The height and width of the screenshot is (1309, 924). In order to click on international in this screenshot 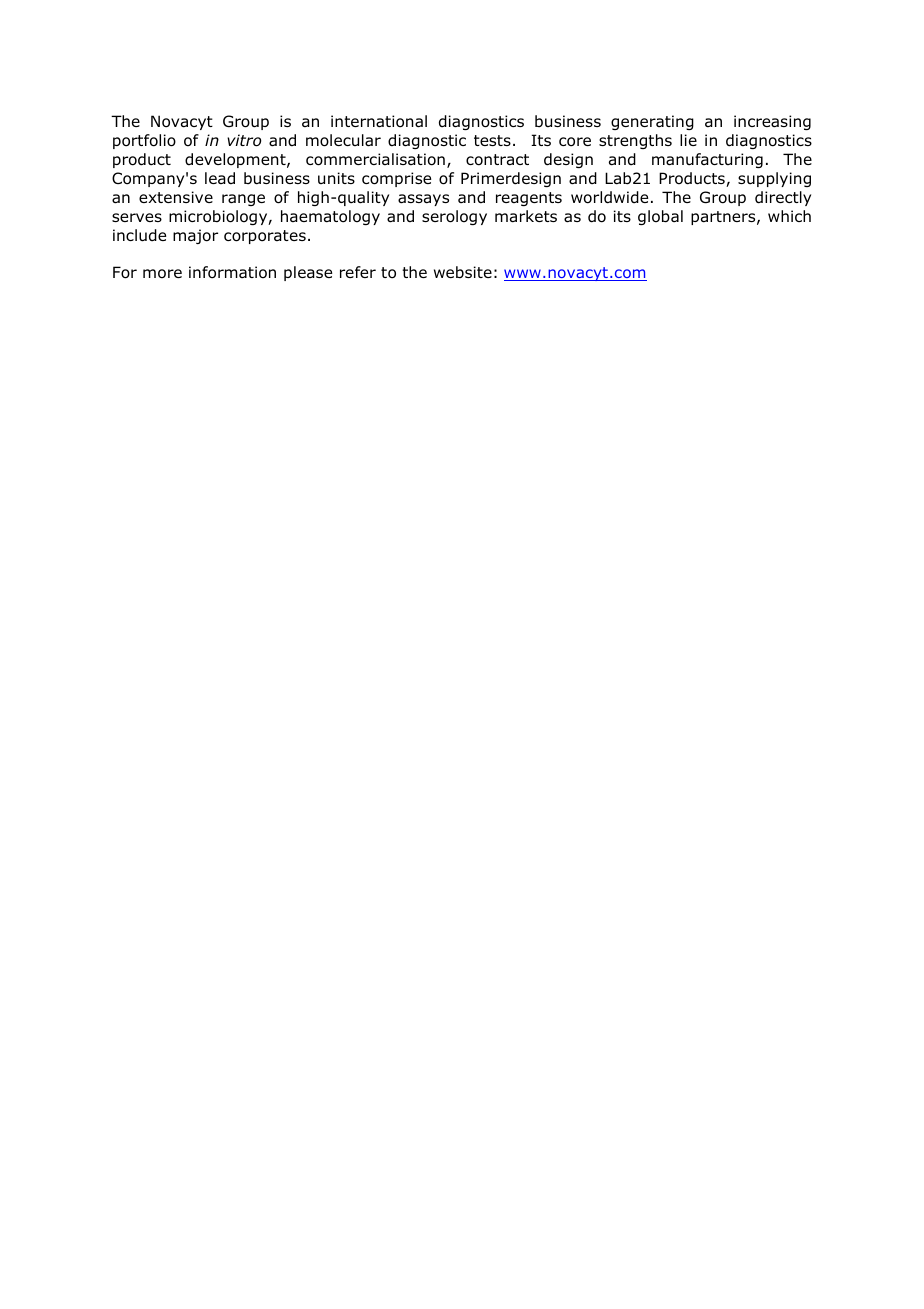, I will do `click(379, 121)`.
